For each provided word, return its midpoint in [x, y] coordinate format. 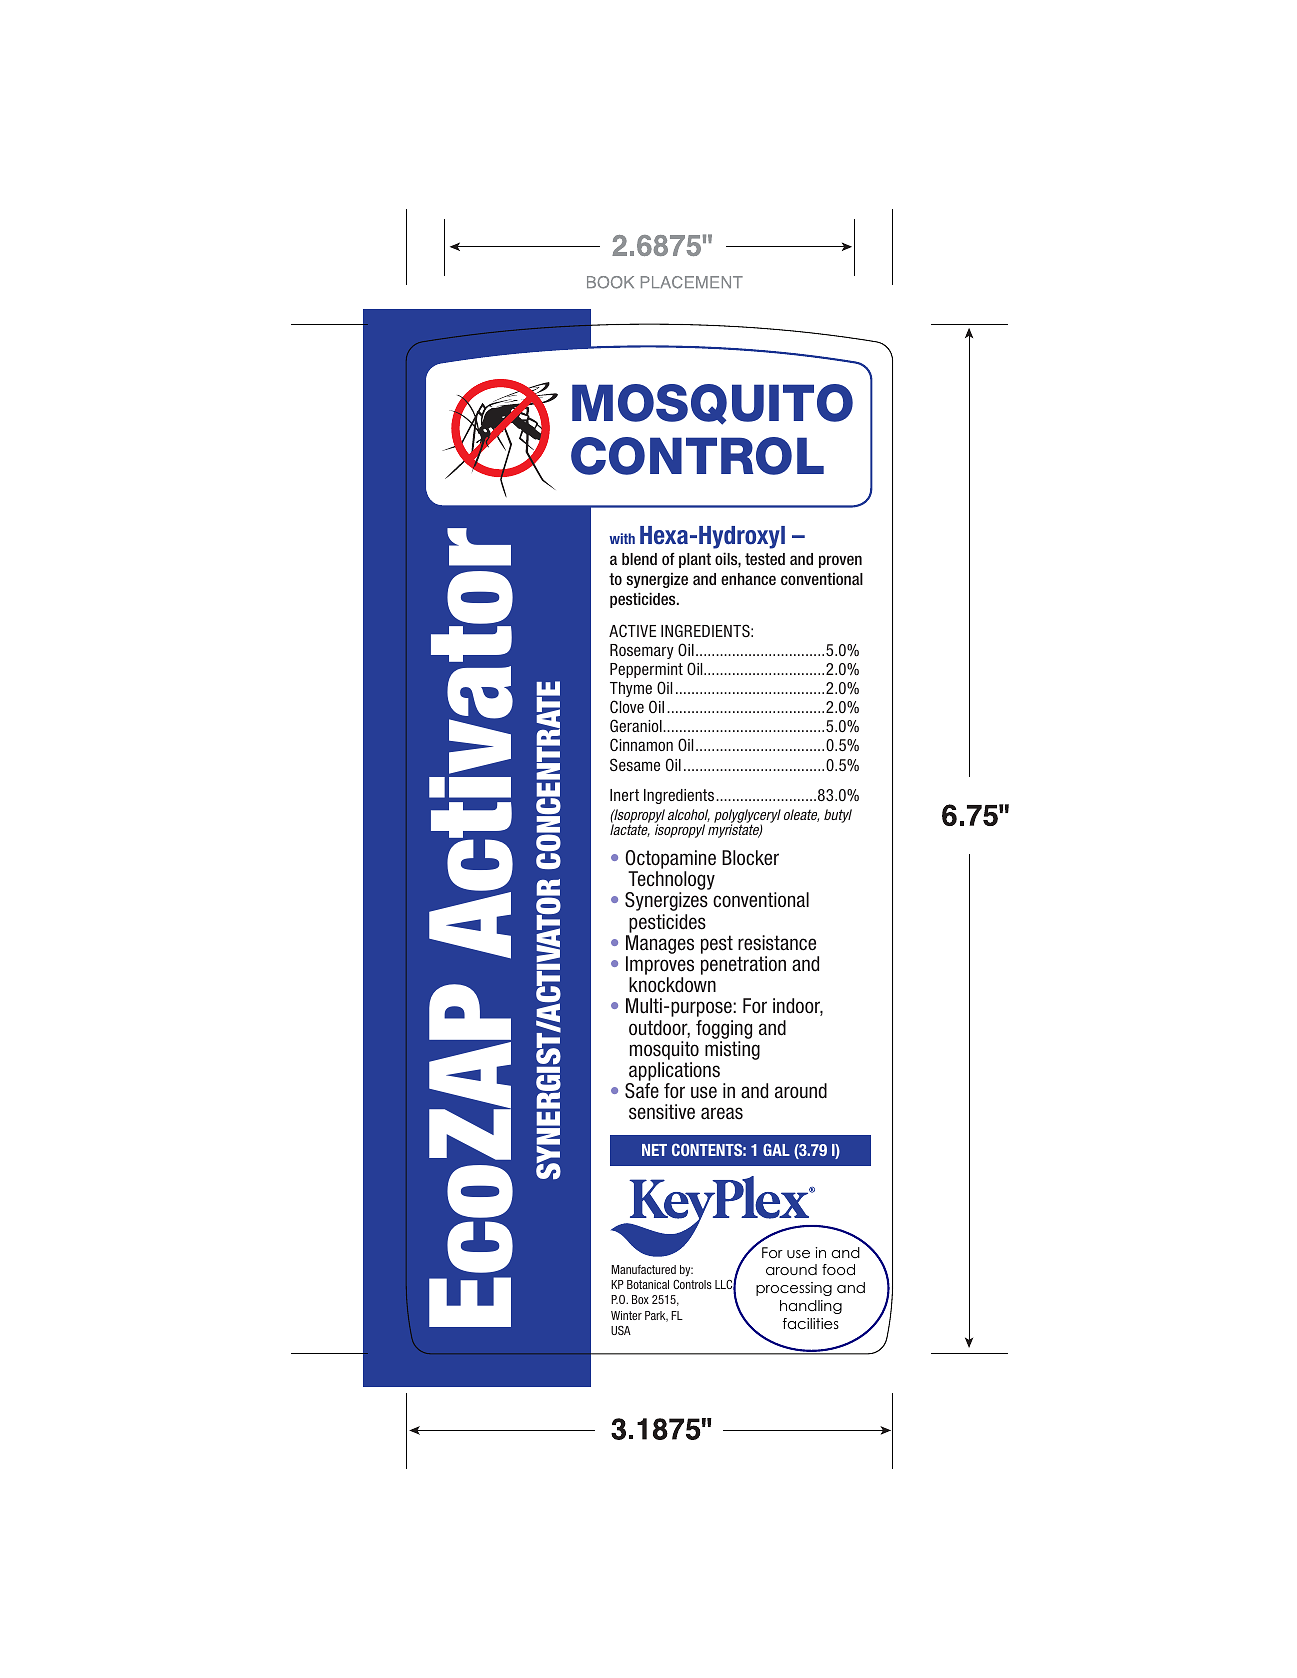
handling [811, 1307]
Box [640, 1299]
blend [639, 559]
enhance [748, 579]
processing [794, 1289]
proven [840, 561]
